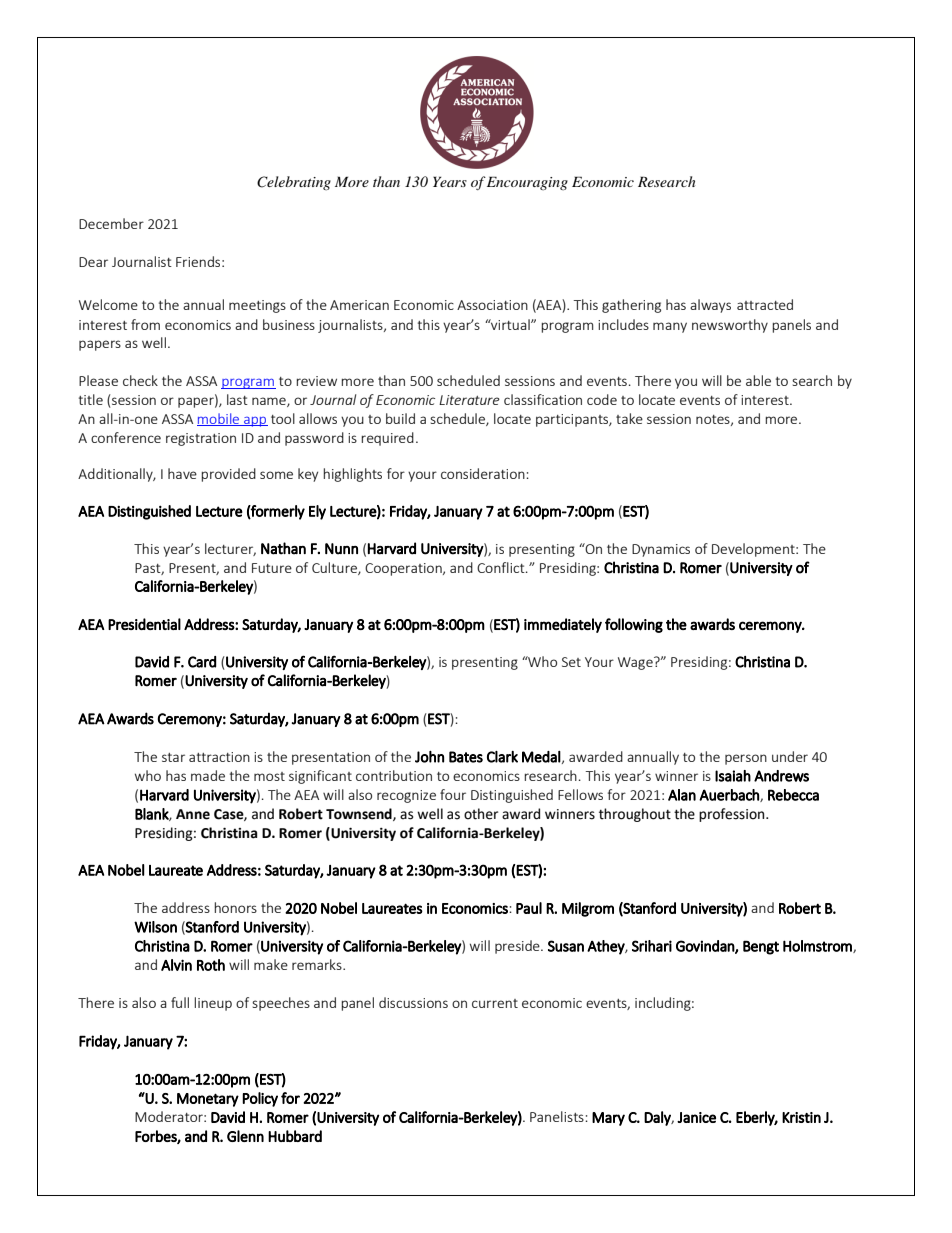 The width and height of the screenshot is (952, 1233). Describe the element at coordinates (636, 663) in the screenshot. I see `Wage` at that location.
